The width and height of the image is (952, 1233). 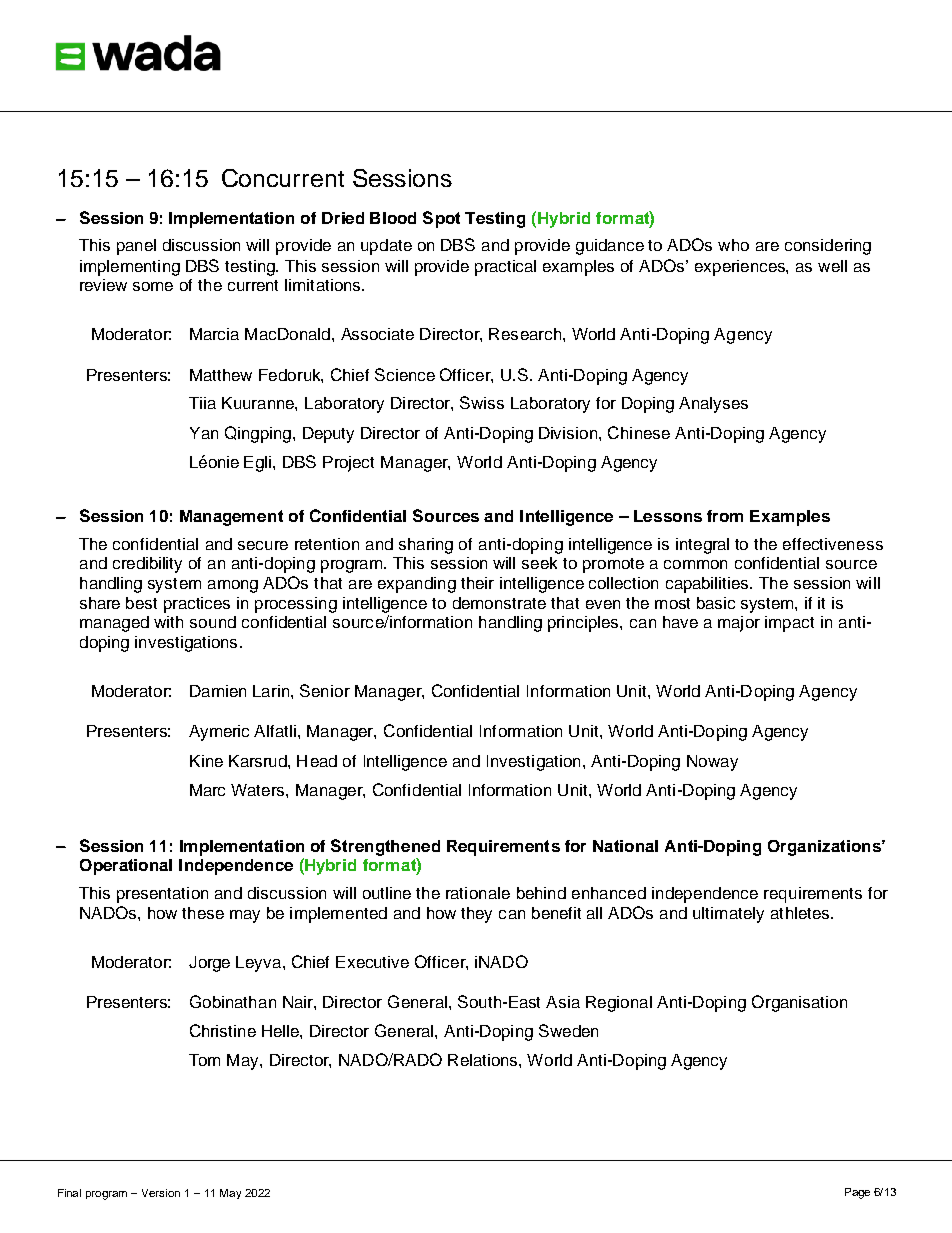 I want to click on credibility, so click(x=147, y=565).
